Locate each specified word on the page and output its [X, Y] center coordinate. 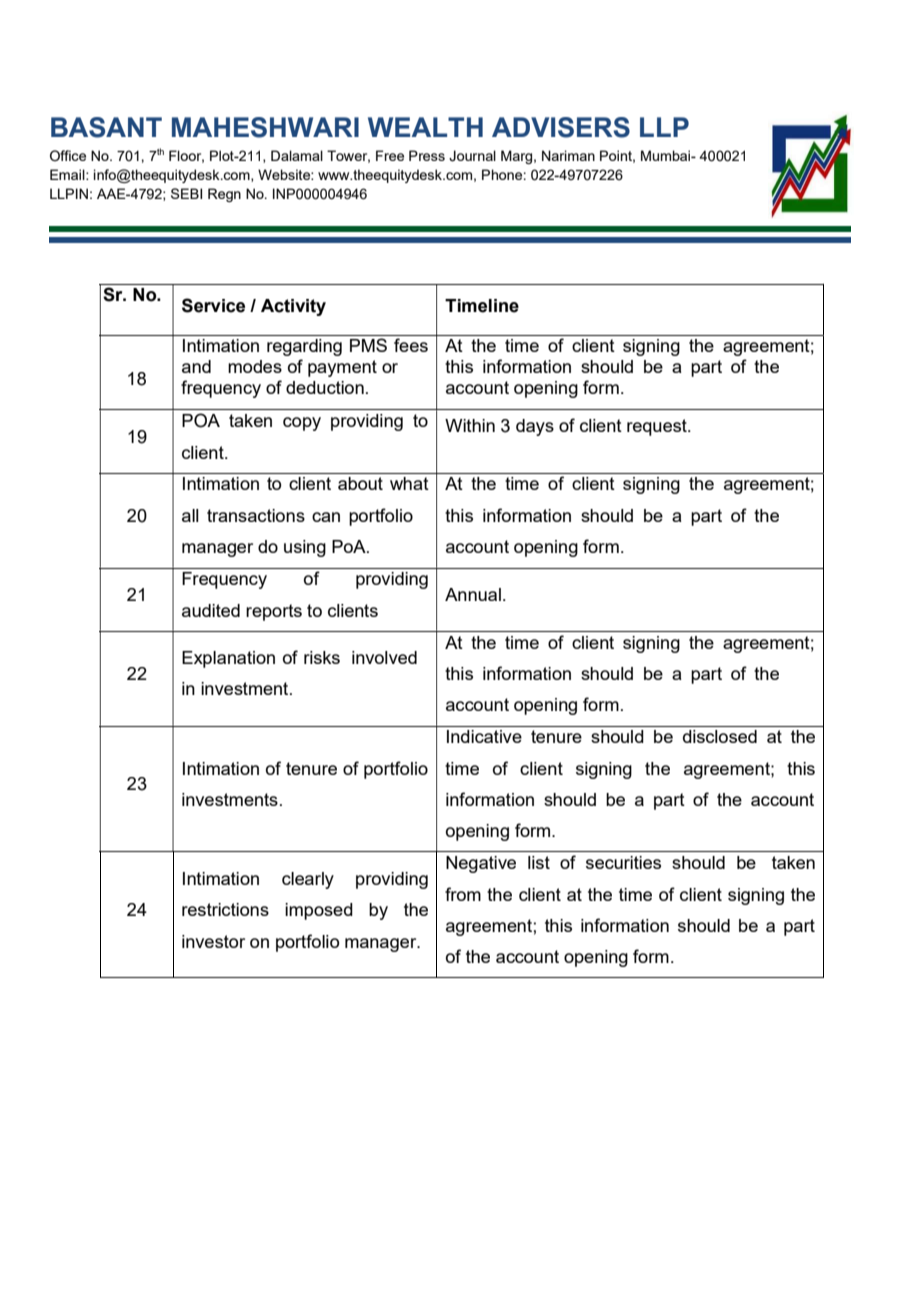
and [196, 366]
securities [623, 862]
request [658, 427]
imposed [319, 911]
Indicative [484, 736]
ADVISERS [561, 127]
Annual [473, 594]
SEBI [186, 193]
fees [411, 345]
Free [390, 155]
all [190, 515]
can [326, 517]
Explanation [228, 659]
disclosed [720, 736]
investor [213, 941]
